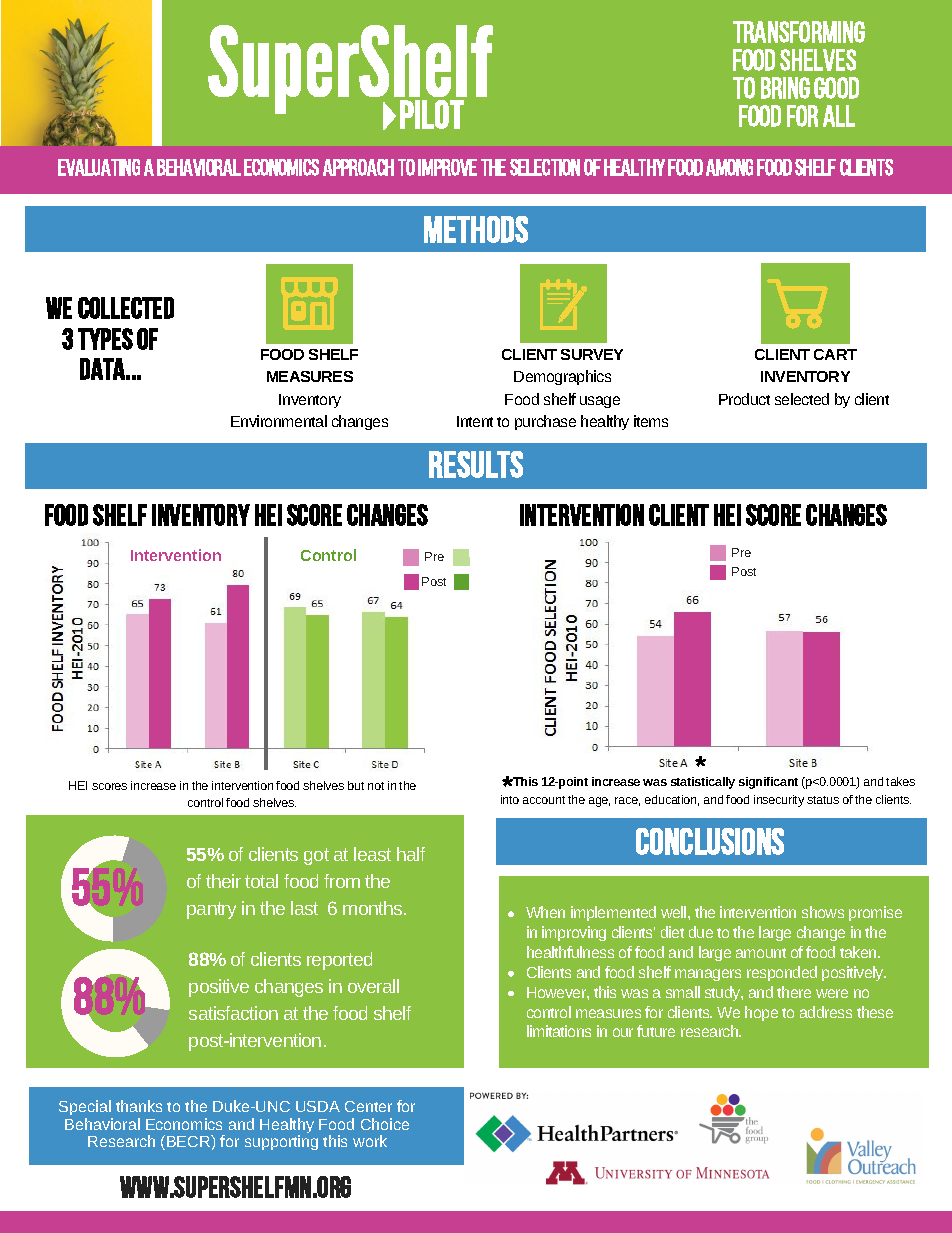  What do you see at coordinates (826, 1012) in the page?
I see `address` at bounding box center [826, 1012].
